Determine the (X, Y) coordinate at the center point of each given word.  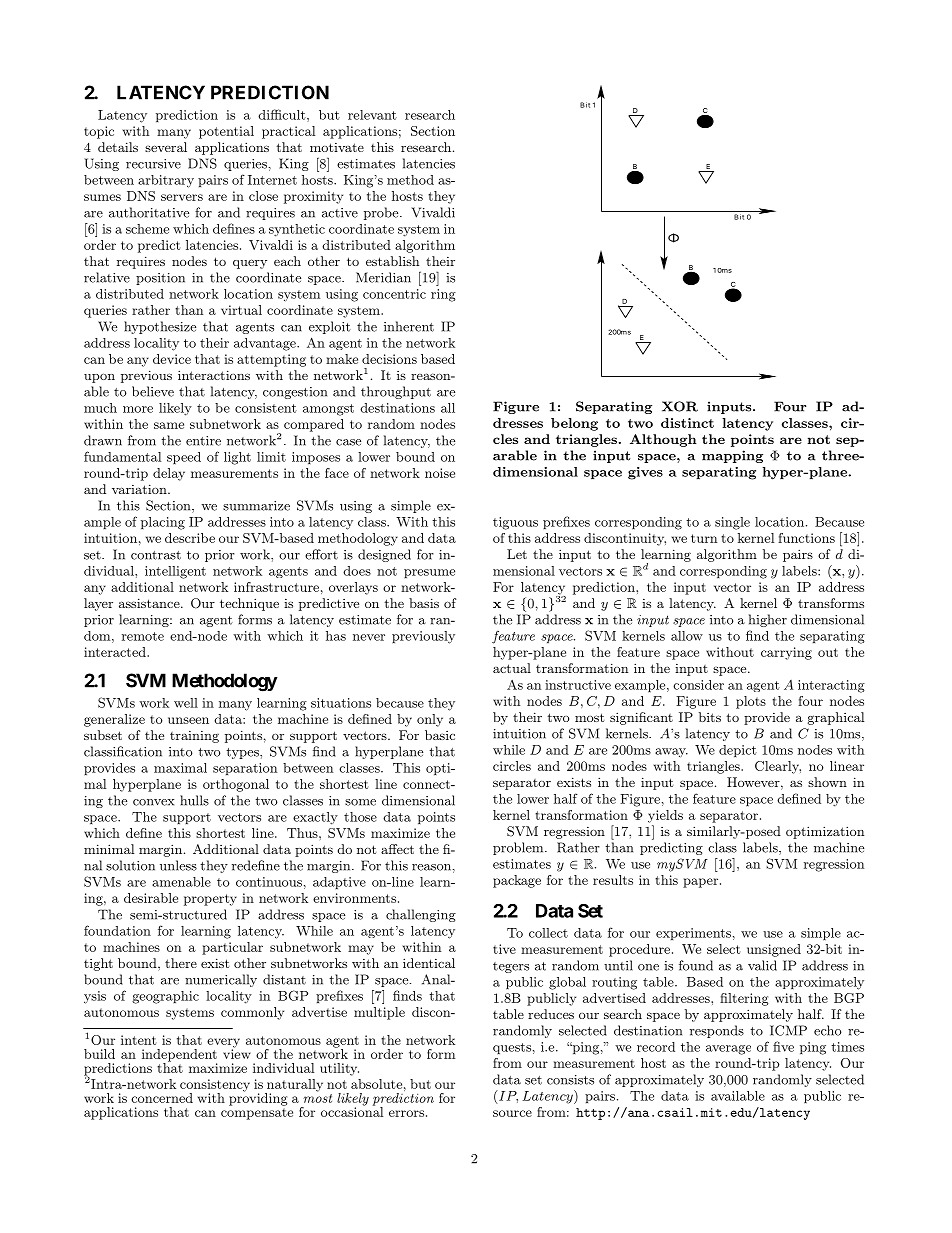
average (728, 1050)
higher (768, 620)
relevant (372, 115)
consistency (215, 1086)
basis (424, 603)
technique (249, 604)
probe (382, 213)
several (166, 147)
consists (570, 1080)
